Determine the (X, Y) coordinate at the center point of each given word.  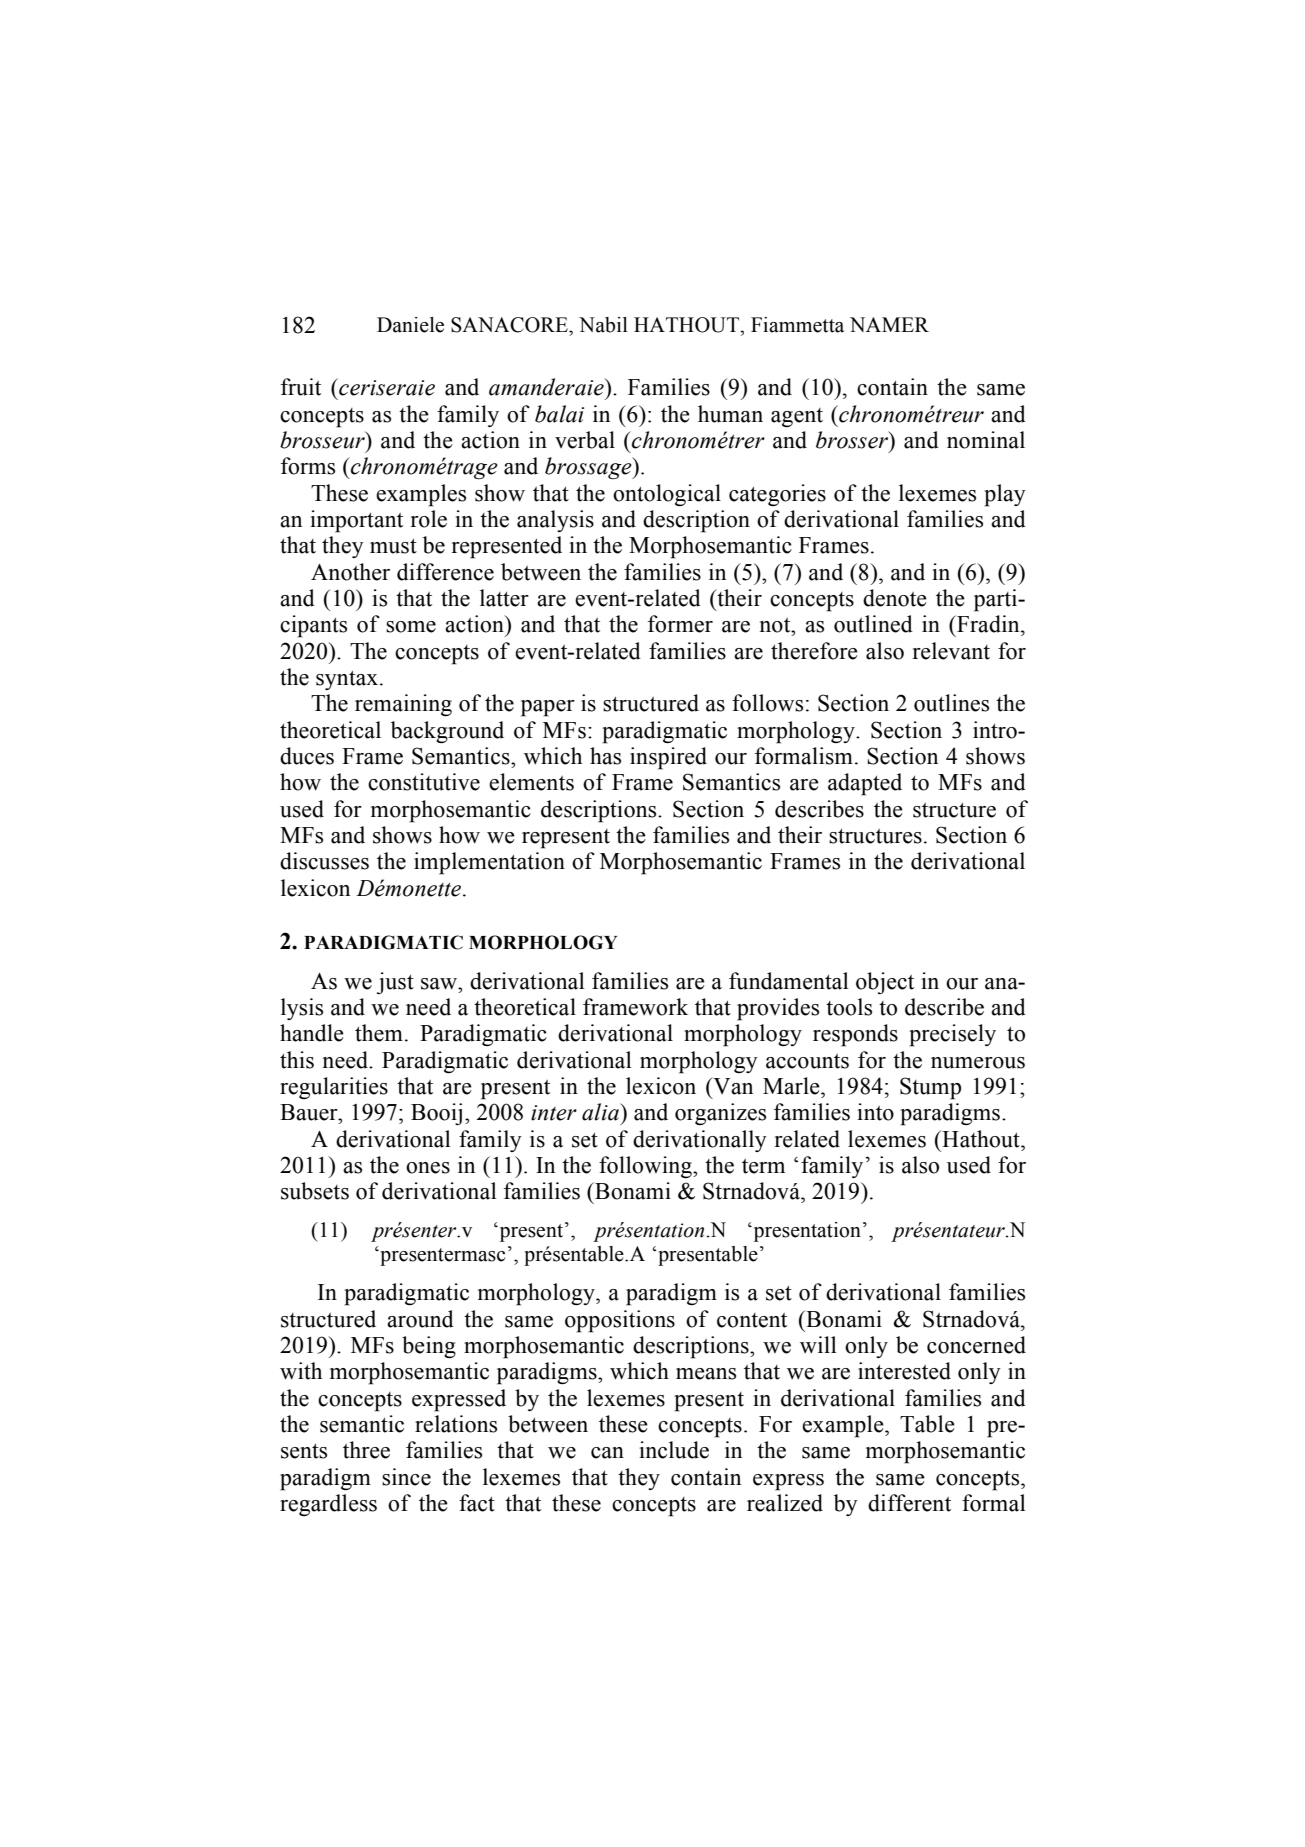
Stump (930, 1088)
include (674, 1450)
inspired (668, 758)
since (406, 1477)
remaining (403, 705)
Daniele (410, 325)
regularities (334, 1088)
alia (601, 1112)
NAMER (889, 324)
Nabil (603, 325)
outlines (951, 703)
